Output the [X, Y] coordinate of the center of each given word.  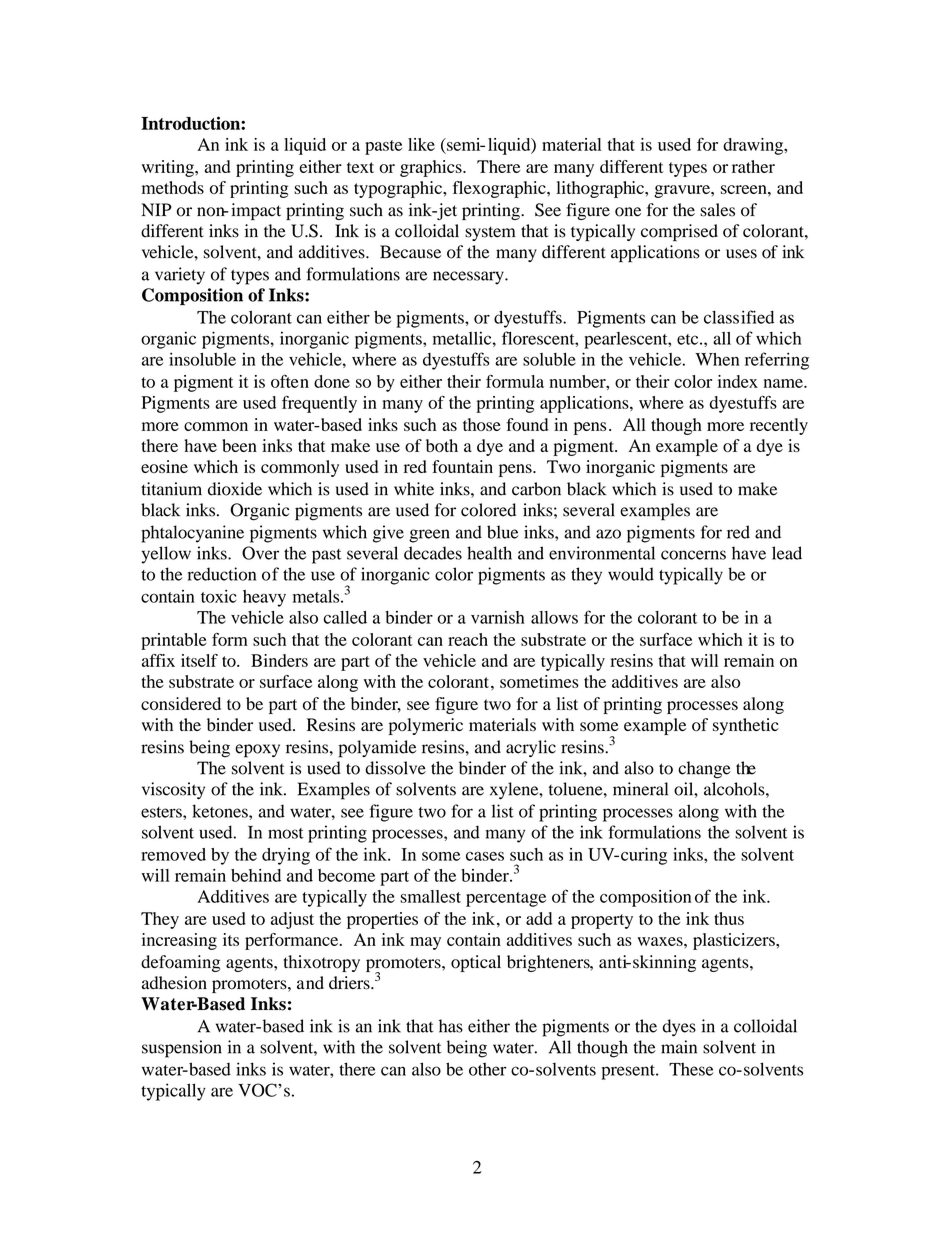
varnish [498, 617]
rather [753, 166]
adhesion [174, 983]
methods [173, 187]
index [738, 381]
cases [485, 856]
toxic [219, 596]
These [691, 1069]
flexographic [500, 189]
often [290, 381]
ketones [221, 811]
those [482, 424]
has [451, 1026]
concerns [693, 555]
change [704, 770]
